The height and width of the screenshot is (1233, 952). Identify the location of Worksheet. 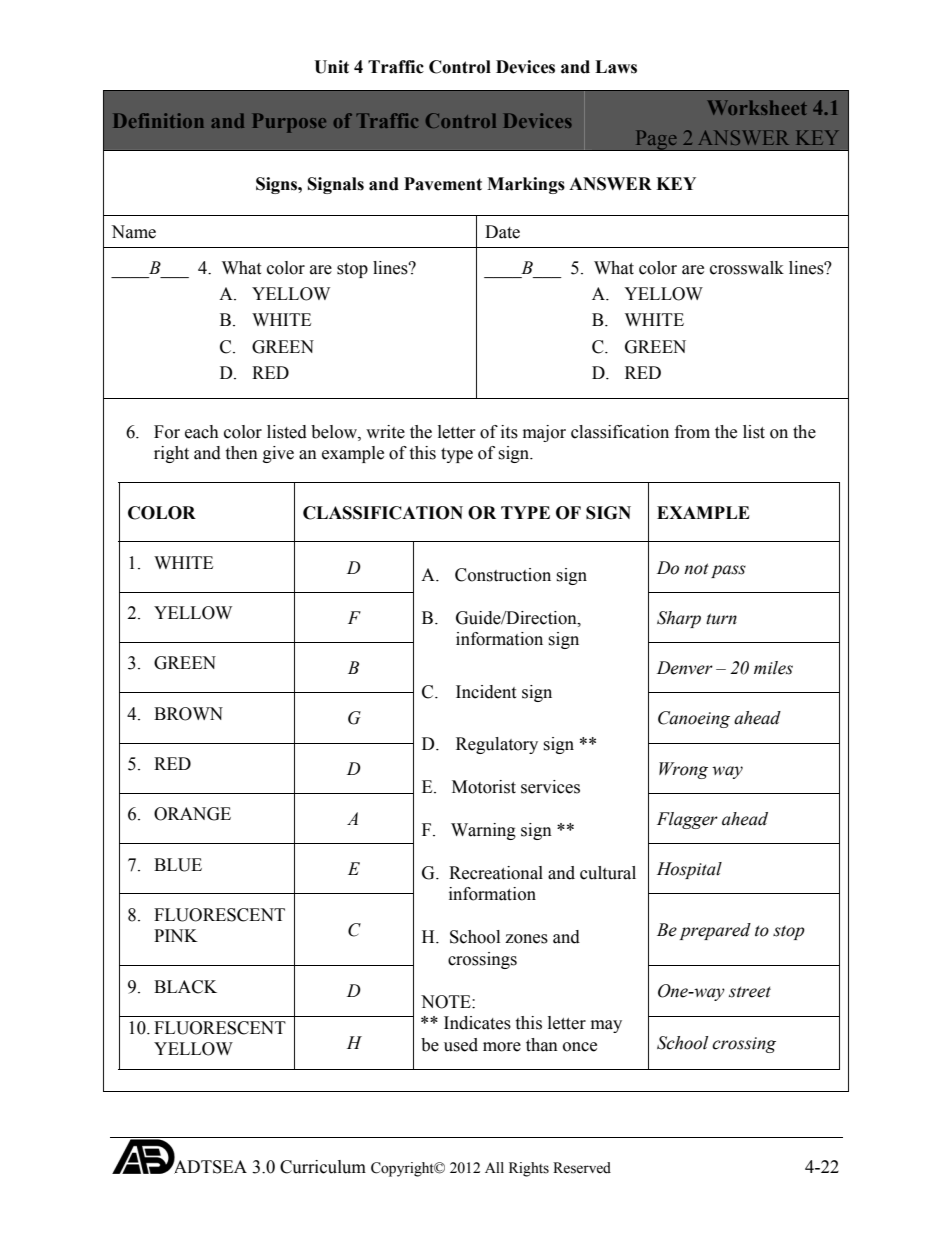
(757, 107).
